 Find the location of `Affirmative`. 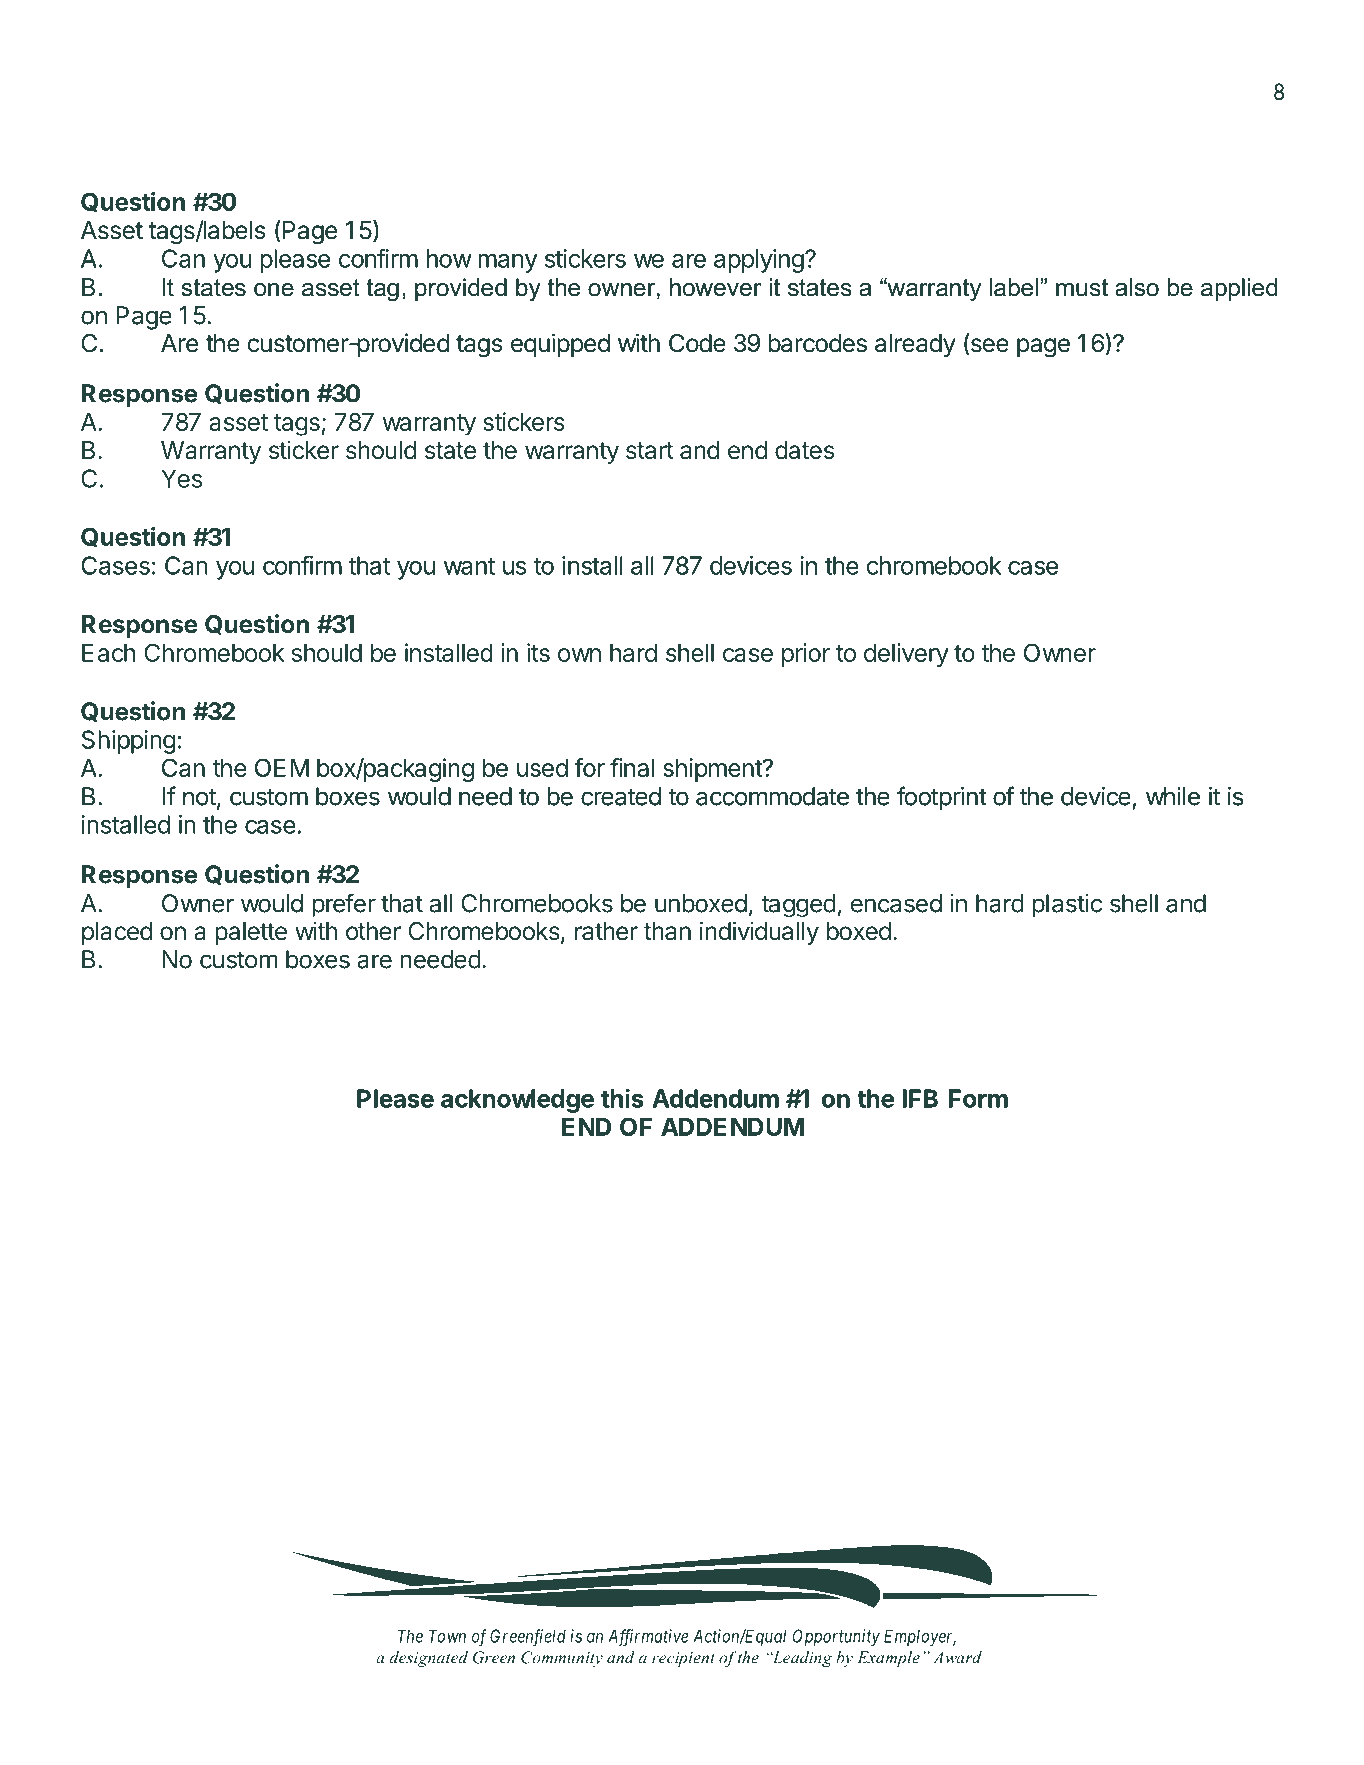

Affirmative is located at coordinates (648, 1638).
